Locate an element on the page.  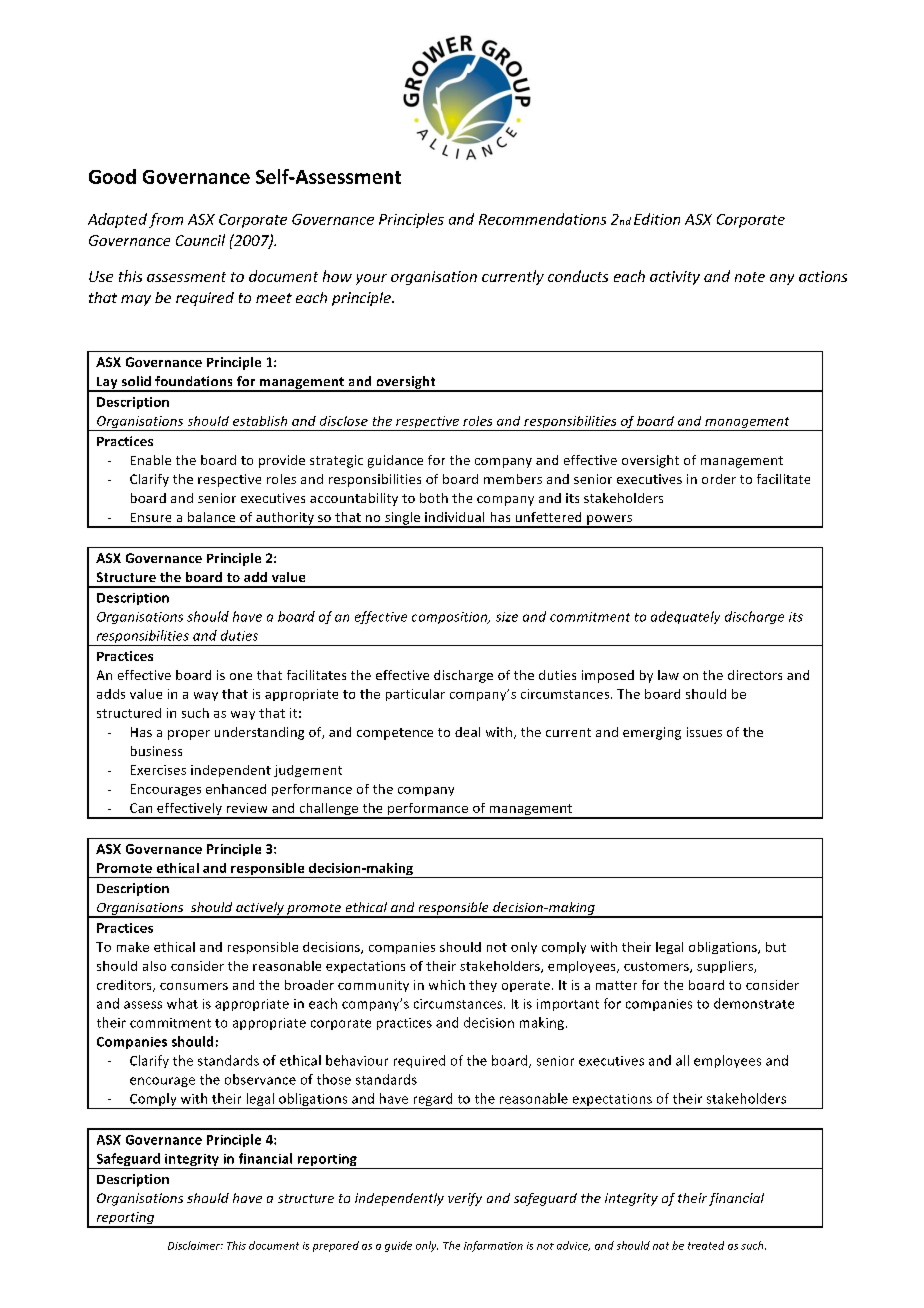
deal is located at coordinates (467, 732).
